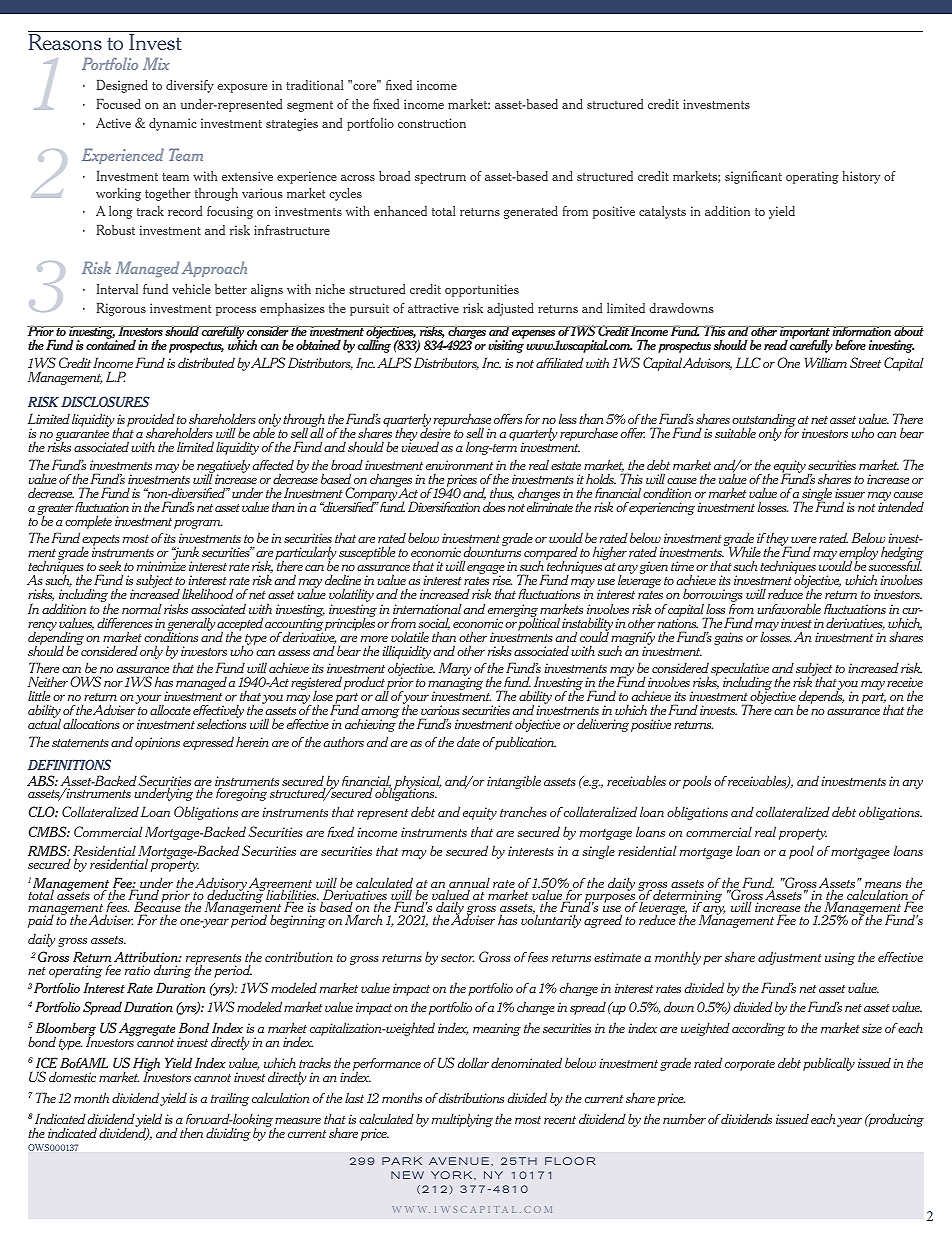 The width and height of the document is (952, 1233). What do you see at coordinates (805, 334) in the document?
I see `important` at bounding box center [805, 334].
